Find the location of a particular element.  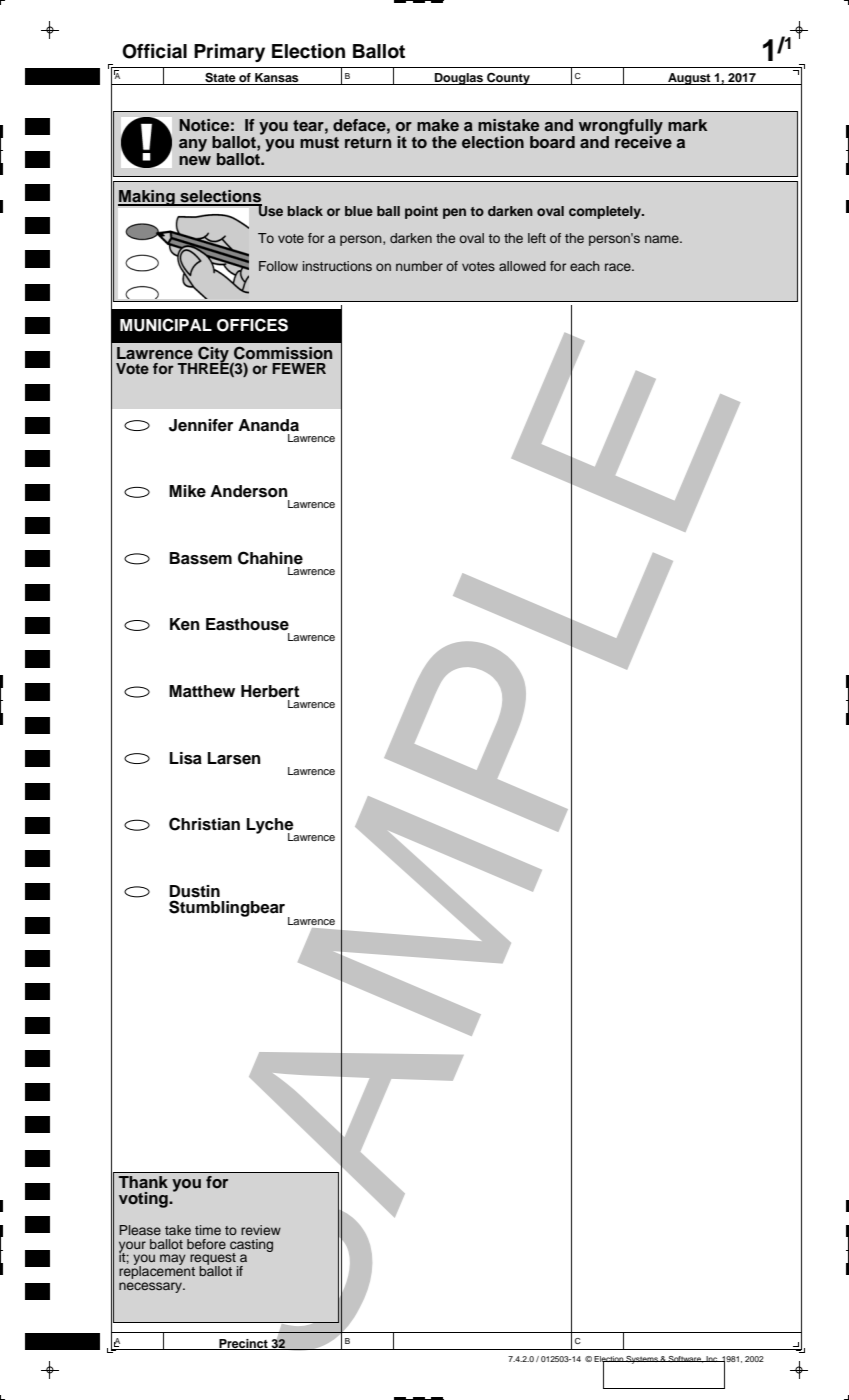

Precinct is located at coordinates (243, 1344).
